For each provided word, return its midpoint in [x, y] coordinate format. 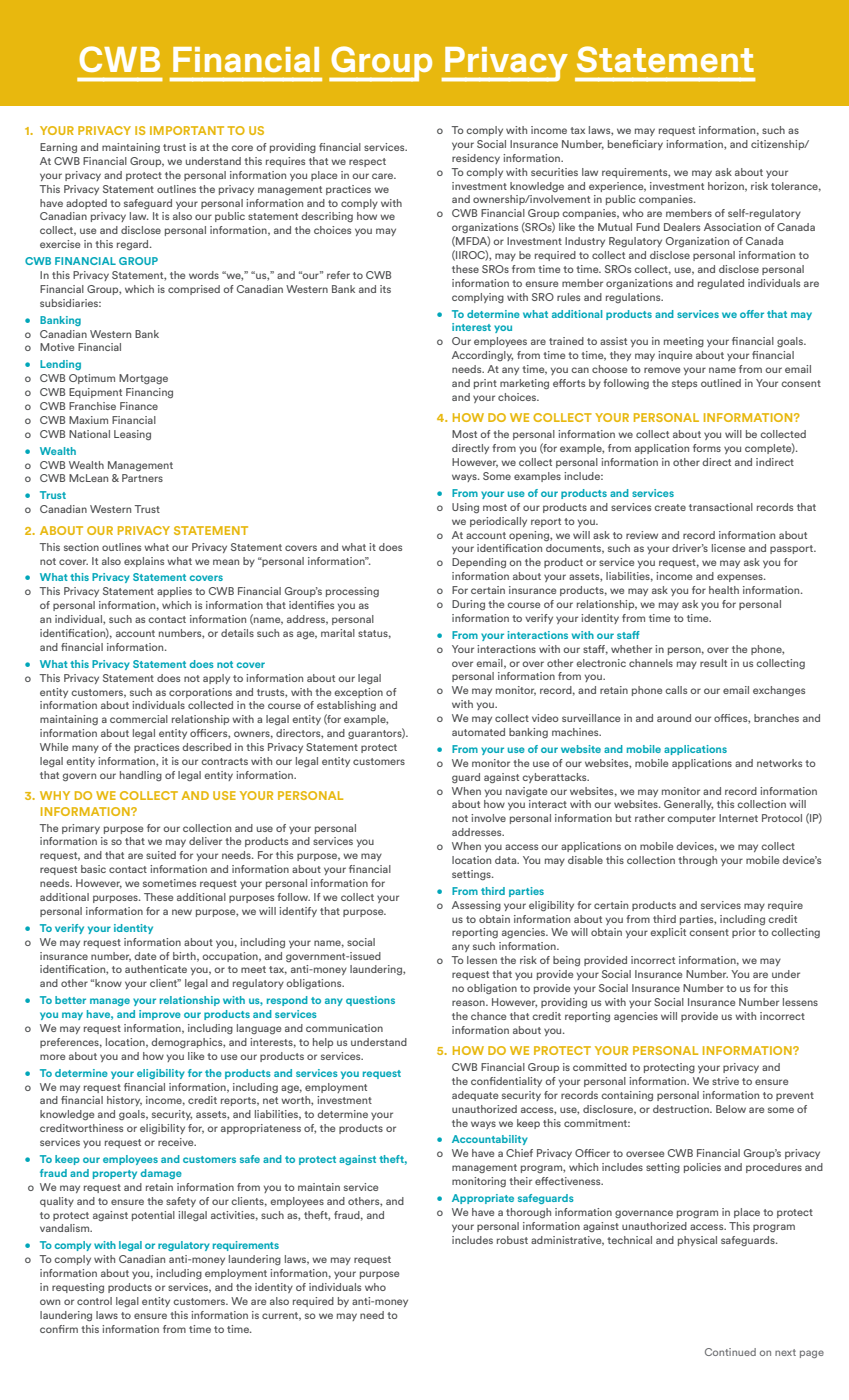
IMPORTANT [187, 130]
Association [732, 227]
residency [476, 159]
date [145, 956]
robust [512, 1240]
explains [144, 562]
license [728, 548]
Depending [479, 563]
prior [744, 933]
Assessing [476, 906]
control [94, 1301]
